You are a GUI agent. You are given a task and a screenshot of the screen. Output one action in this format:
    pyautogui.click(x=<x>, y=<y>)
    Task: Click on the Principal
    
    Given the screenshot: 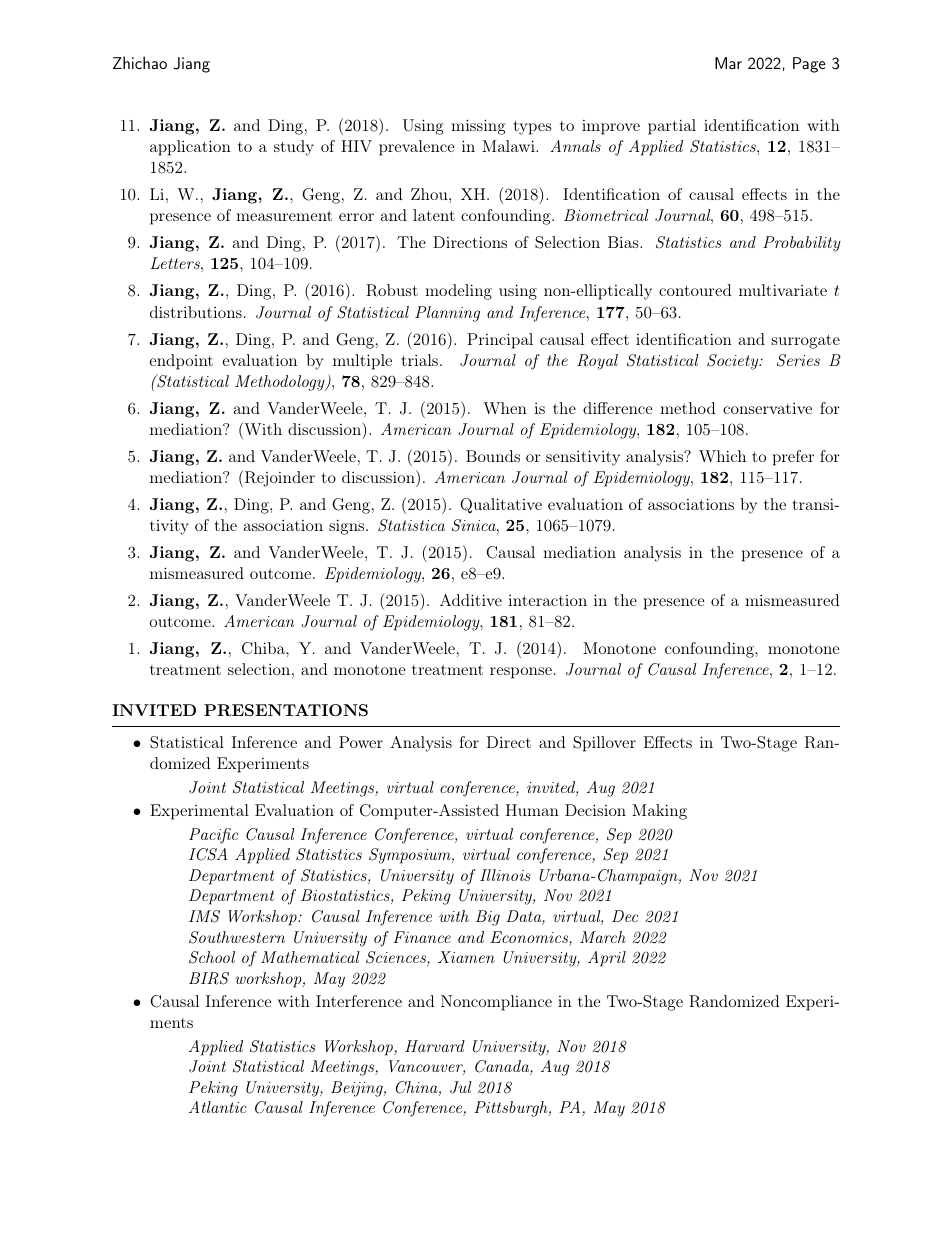 What is the action you would take?
    pyautogui.click(x=500, y=341)
